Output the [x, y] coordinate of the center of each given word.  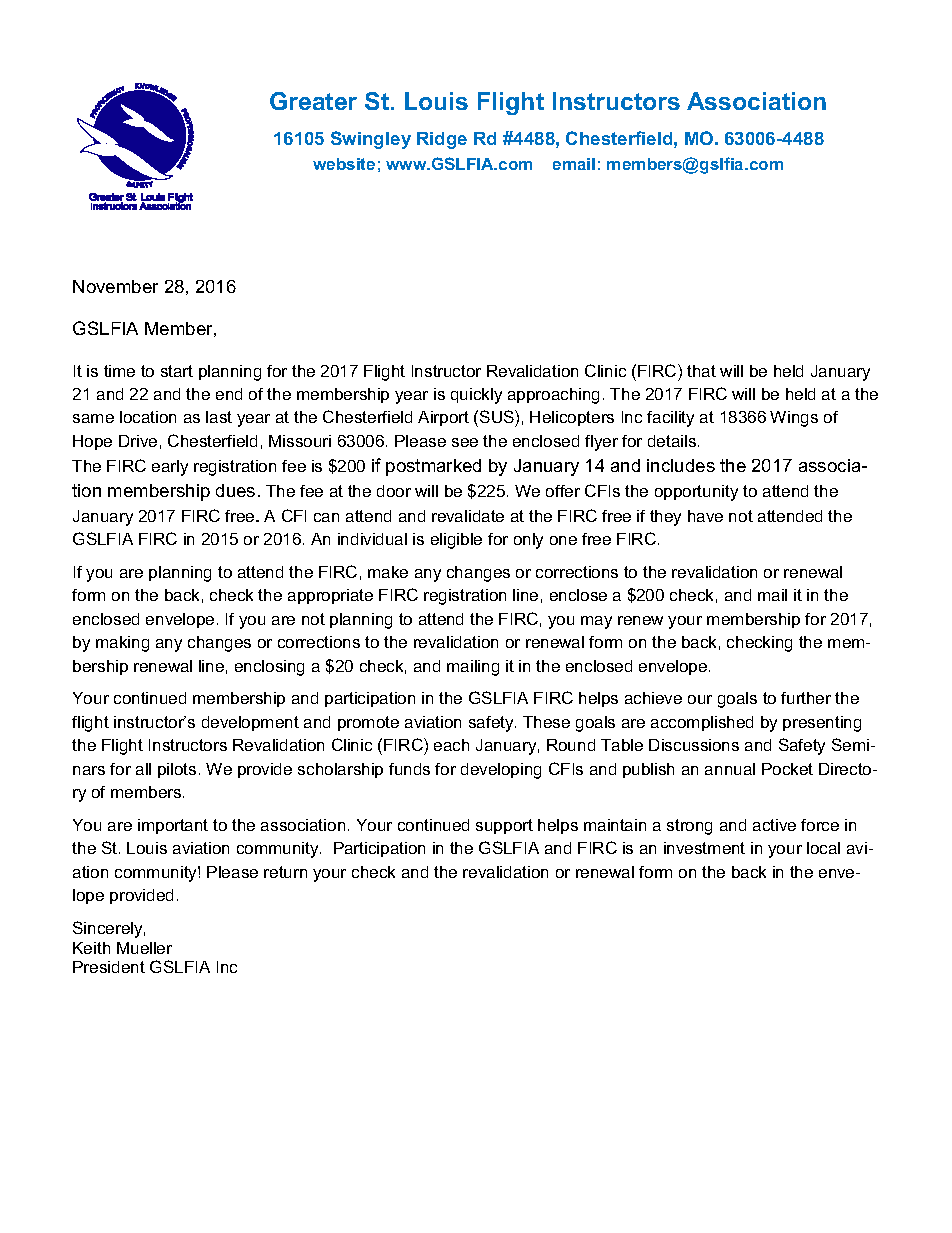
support [504, 826]
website [344, 164]
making [122, 644]
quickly [476, 396]
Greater [313, 101]
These [546, 722]
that [701, 371]
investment [704, 848]
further [806, 698]
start [177, 371]
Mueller [144, 948]
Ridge [442, 140]
